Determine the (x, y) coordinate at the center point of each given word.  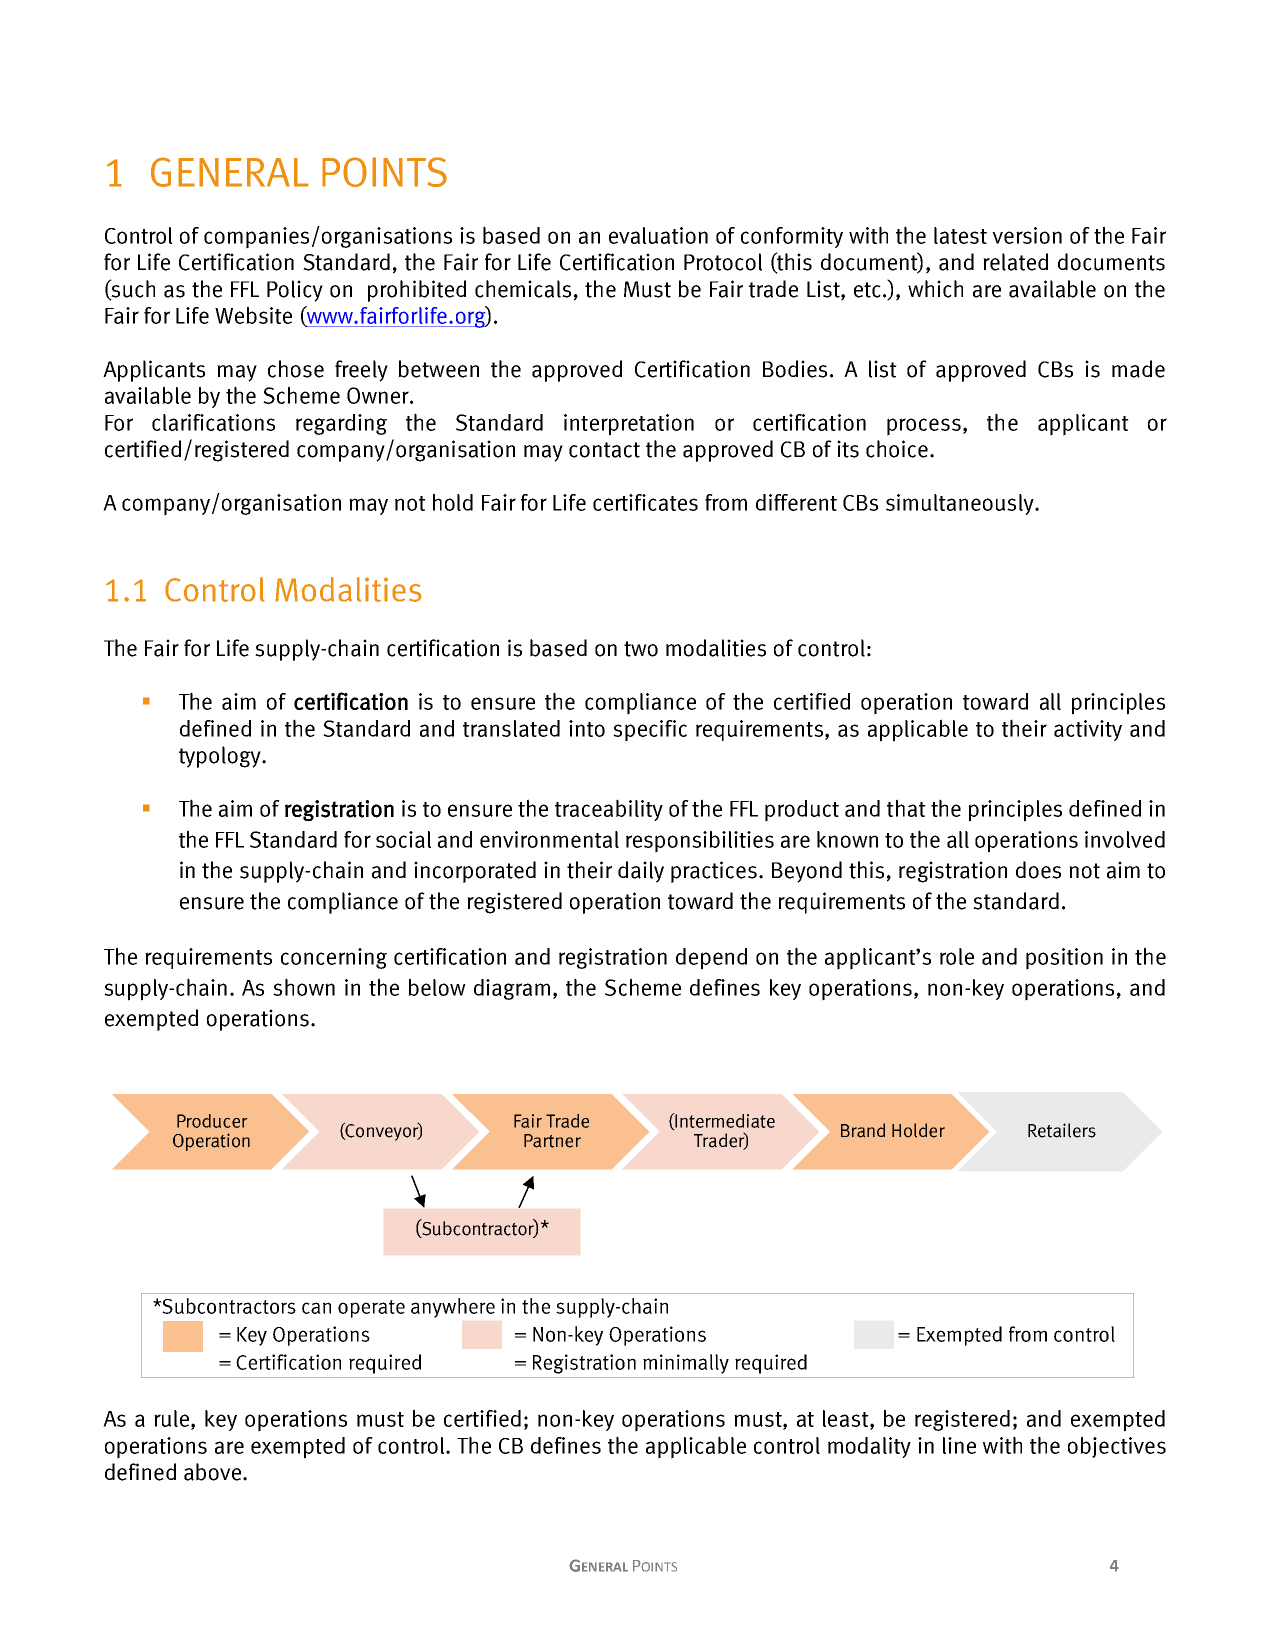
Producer (212, 1121)
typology (221, 757)
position (1064, 959)
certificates (645, 502)
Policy (295, 291)
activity (1088, 730)
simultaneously (961, 504)
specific (650, 731)
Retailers (1062, 1130)
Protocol (723, 262)
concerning (334, 958)
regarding (341, 424)
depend (711, 959)
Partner (552, 1141)
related (1015, 262)
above (214, 1472)
